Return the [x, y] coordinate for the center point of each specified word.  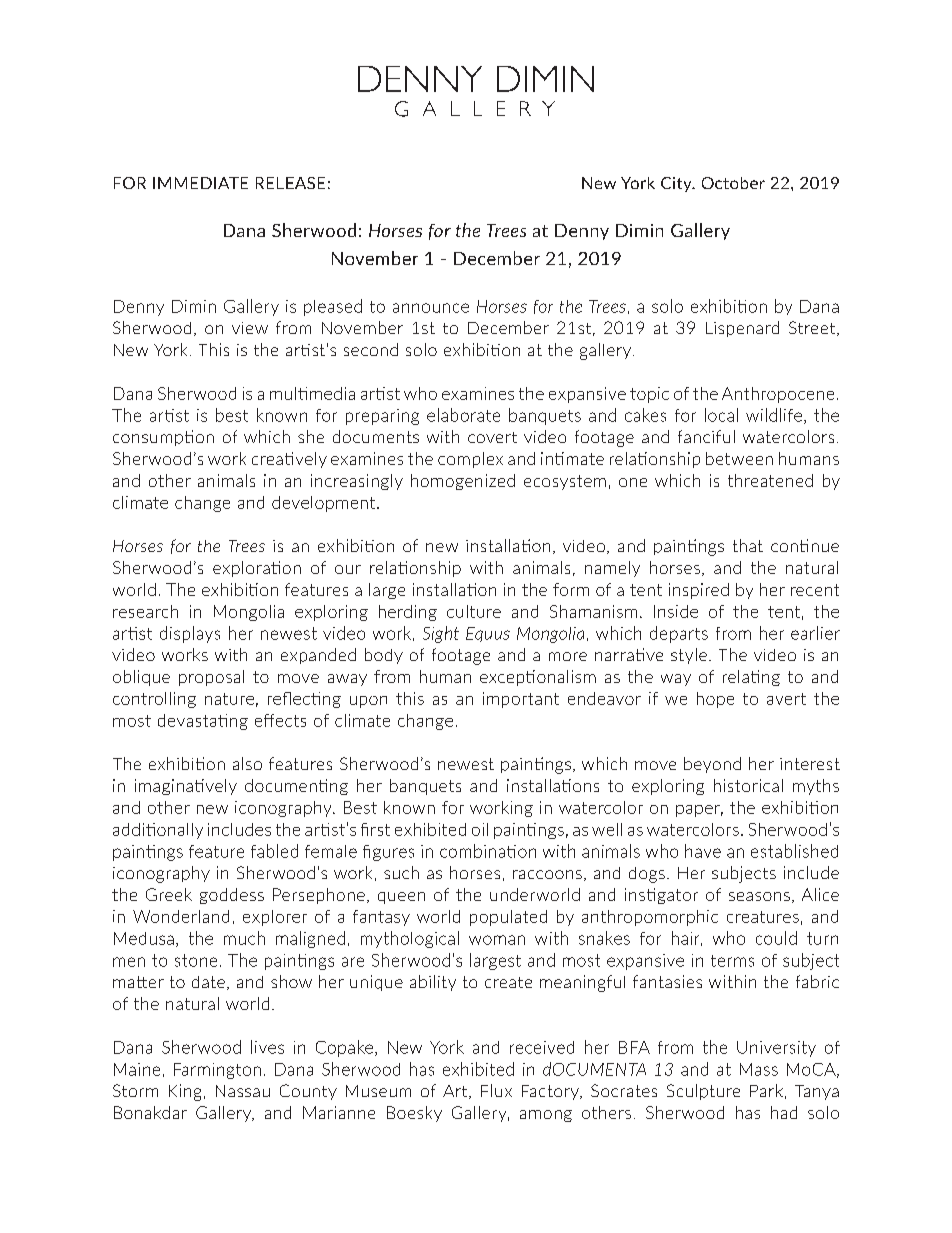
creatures [763, 917]
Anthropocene [778, 395]
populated [508, 918]
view [250, 328]
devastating [203, 722]
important [521, 700]
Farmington [217, 1071]
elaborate [463, 415]
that [748, 545]
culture [474, 611]
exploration [257, 569]
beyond [712, 765]
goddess [232, 896]
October [733, 183]
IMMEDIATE [200, 183]
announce [431, 308]
